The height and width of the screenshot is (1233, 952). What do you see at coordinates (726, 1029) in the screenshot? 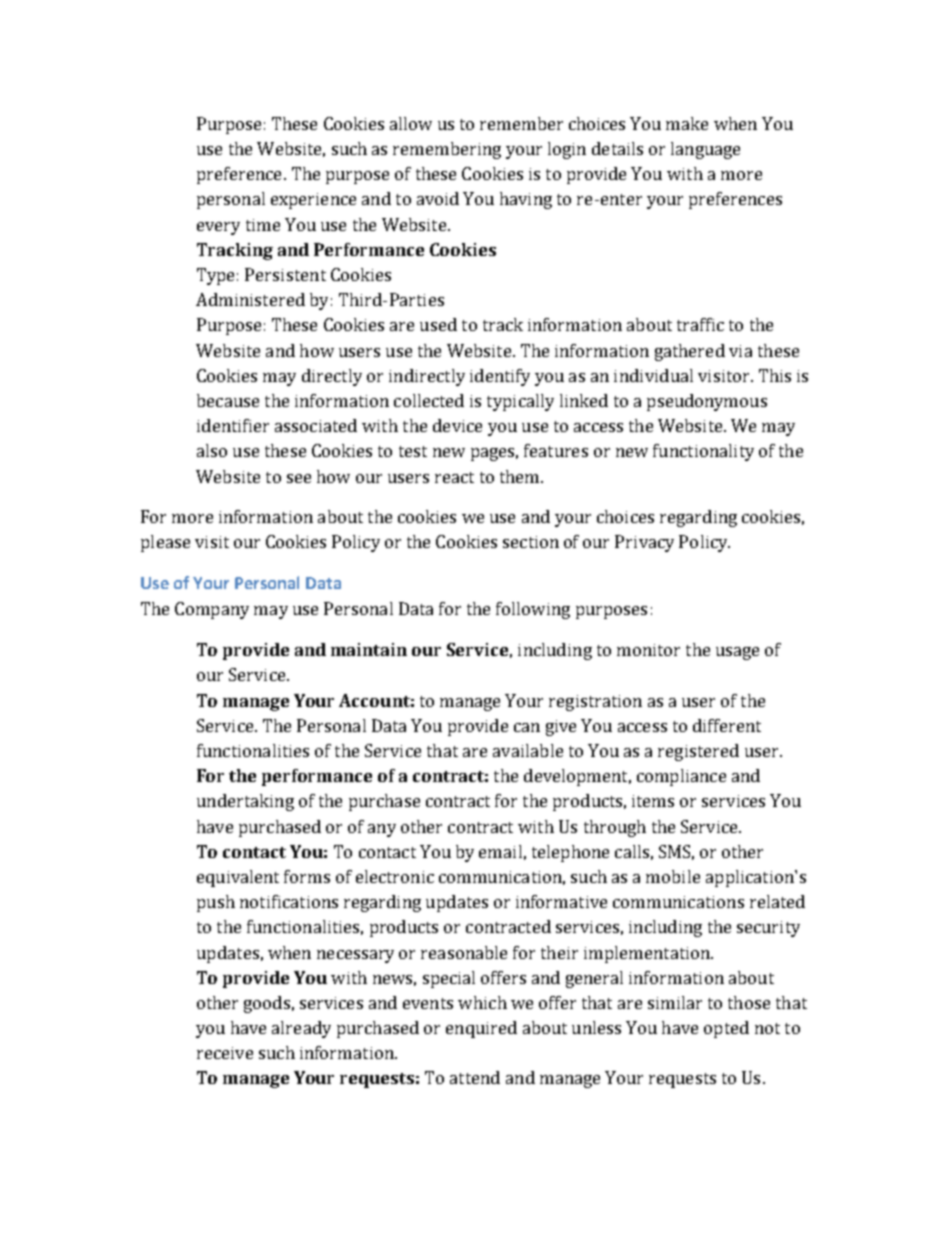
I see `opted` at bounding box center [726, 1029].
